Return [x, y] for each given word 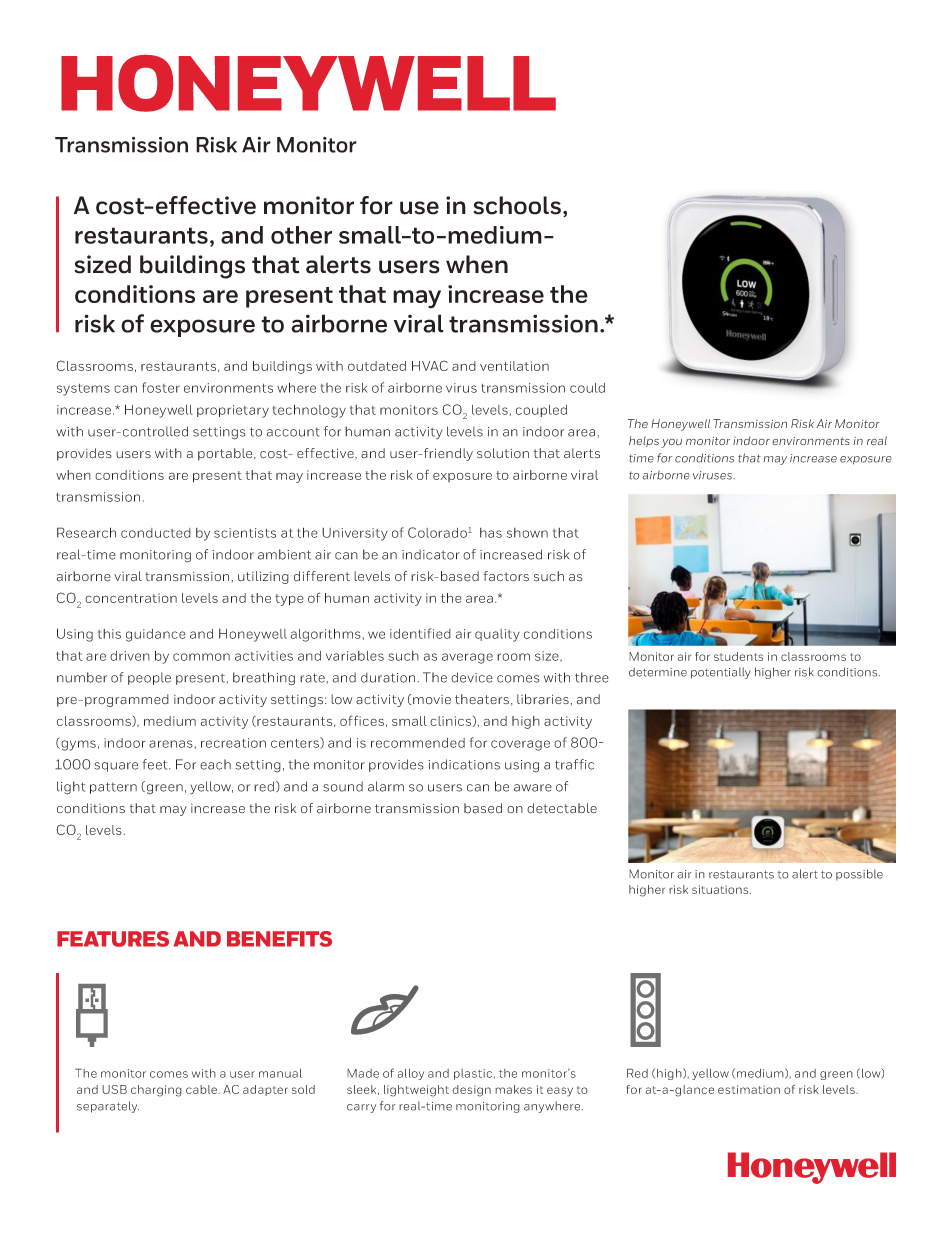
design [471, 1091]
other [301, 235]
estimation [749, 1089]
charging [156, 1091]
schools [517, 205]
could [587, 388]
